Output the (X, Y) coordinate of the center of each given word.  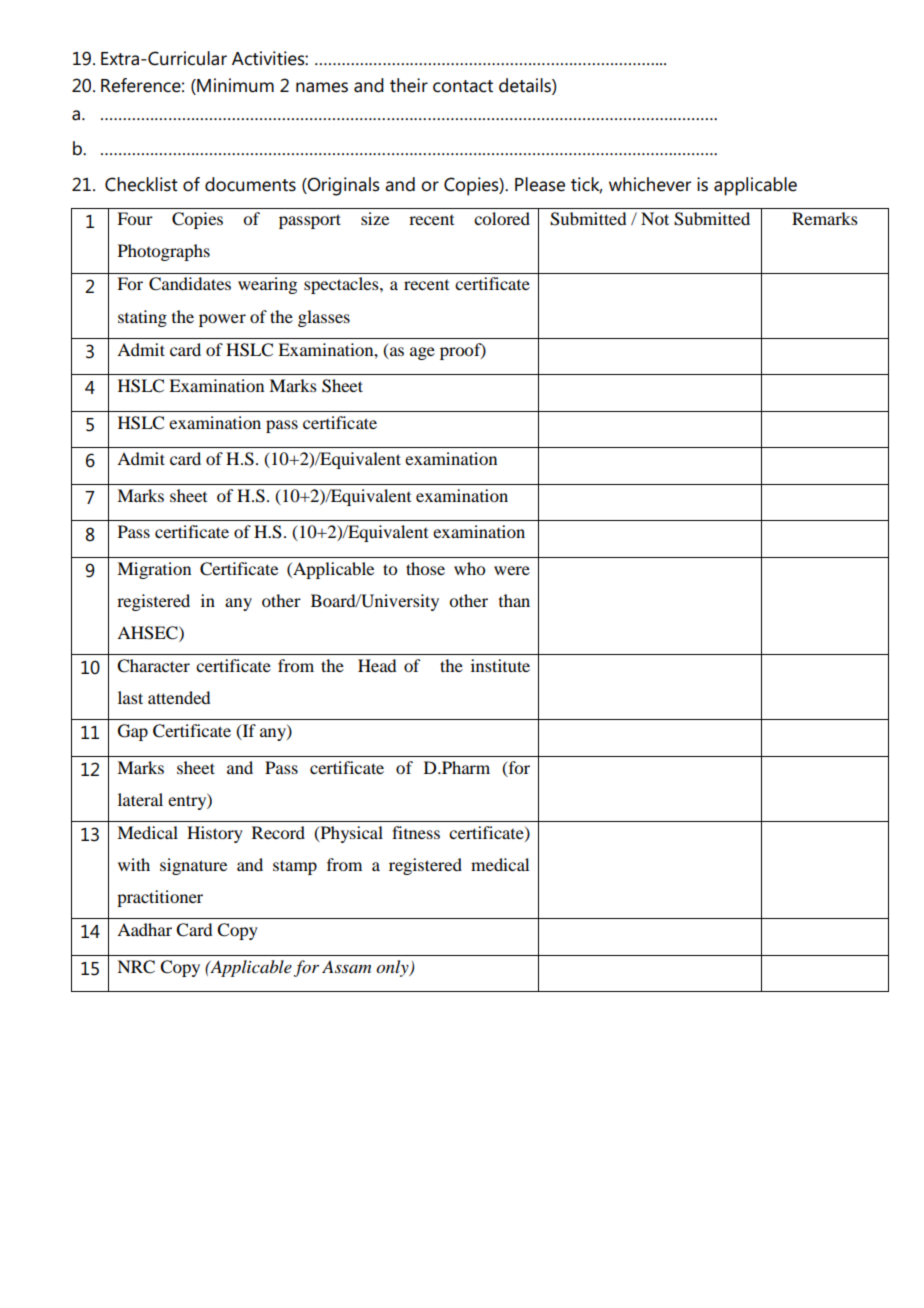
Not (655, 218)
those (425, 568)
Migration (154, 570)
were (512, 570)
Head (377, 665)
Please (540, 184)
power (222, 320)
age (422, 353)
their (409, 85)
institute (500, 665)
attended (179, 697)
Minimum (234, 86)
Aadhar (144, 929)
